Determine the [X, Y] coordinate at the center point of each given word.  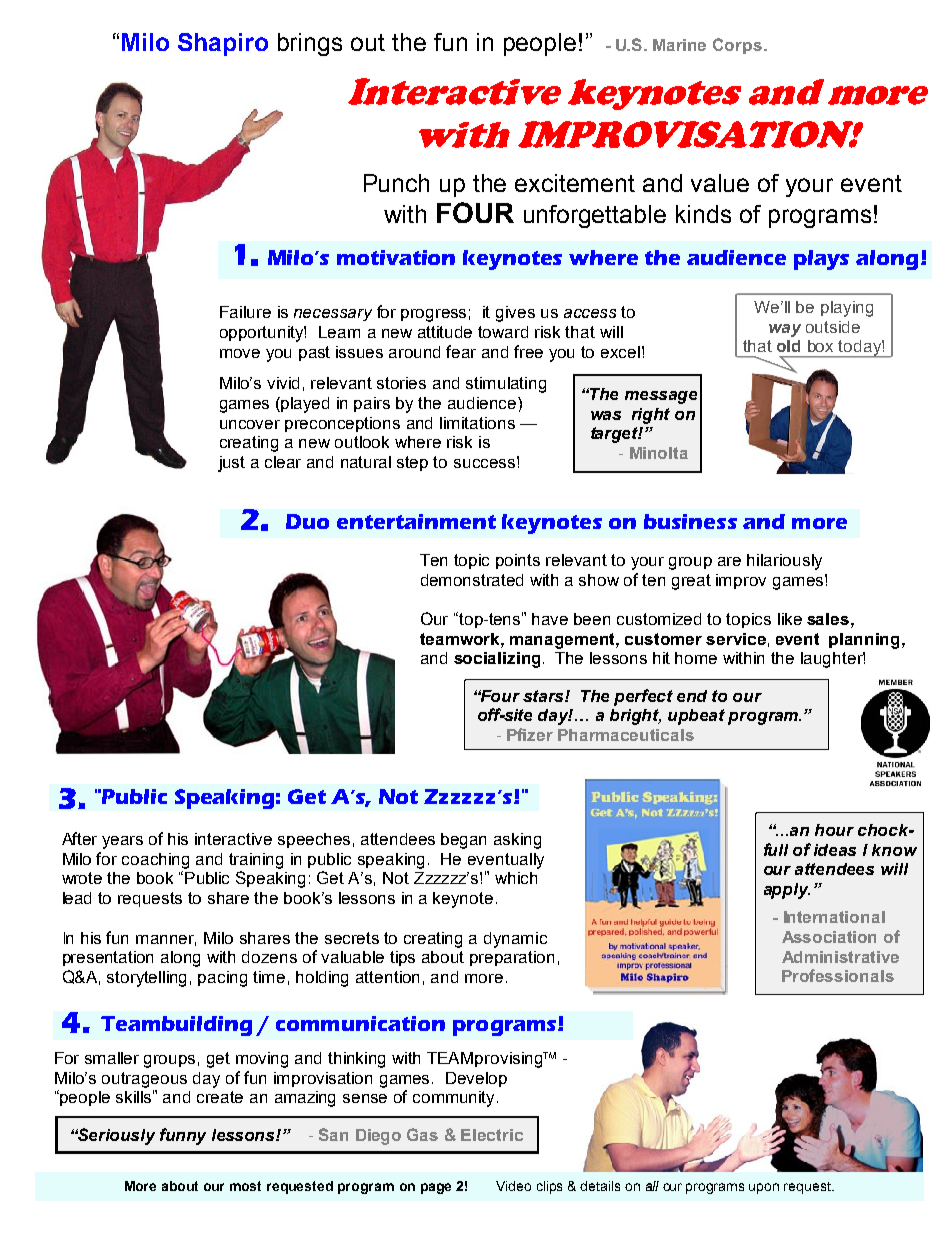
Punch [396, 183]
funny [183, 1136]
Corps [737, 46]
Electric [492, 1135]
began [463, 841]
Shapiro [223, 44]
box [820, 346]
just [231, 464]
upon [764, 1188]
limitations [477, 423]
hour [834, 830]
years [122, 842]
